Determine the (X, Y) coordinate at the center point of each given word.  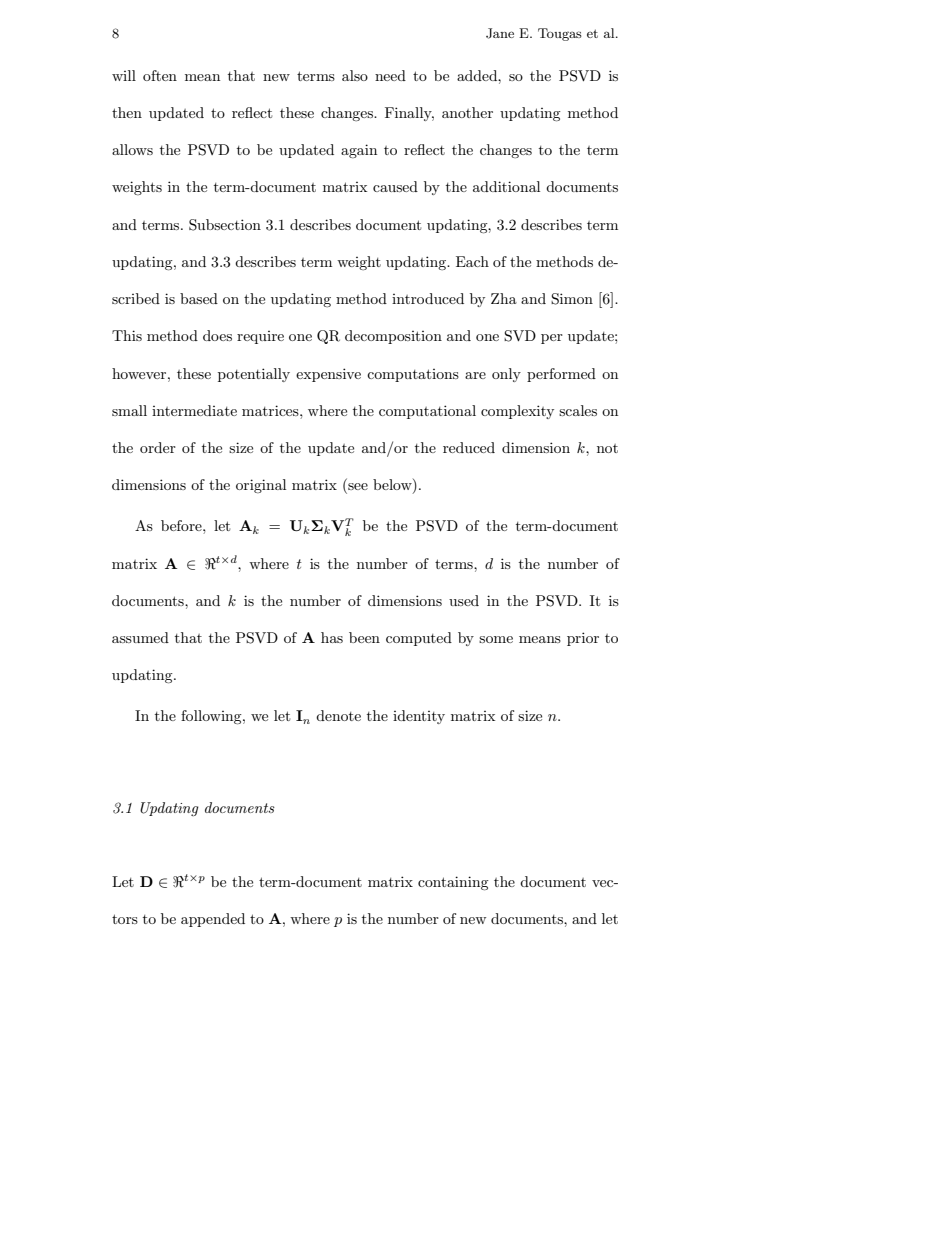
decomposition (393, 337)
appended (213, 920)
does (217, 335)
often (160, 75)
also (355, 75)
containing (453, 883)
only (506, 375)
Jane (500, 33)
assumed (140, 637)
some (496, 639)
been (364, 637)
